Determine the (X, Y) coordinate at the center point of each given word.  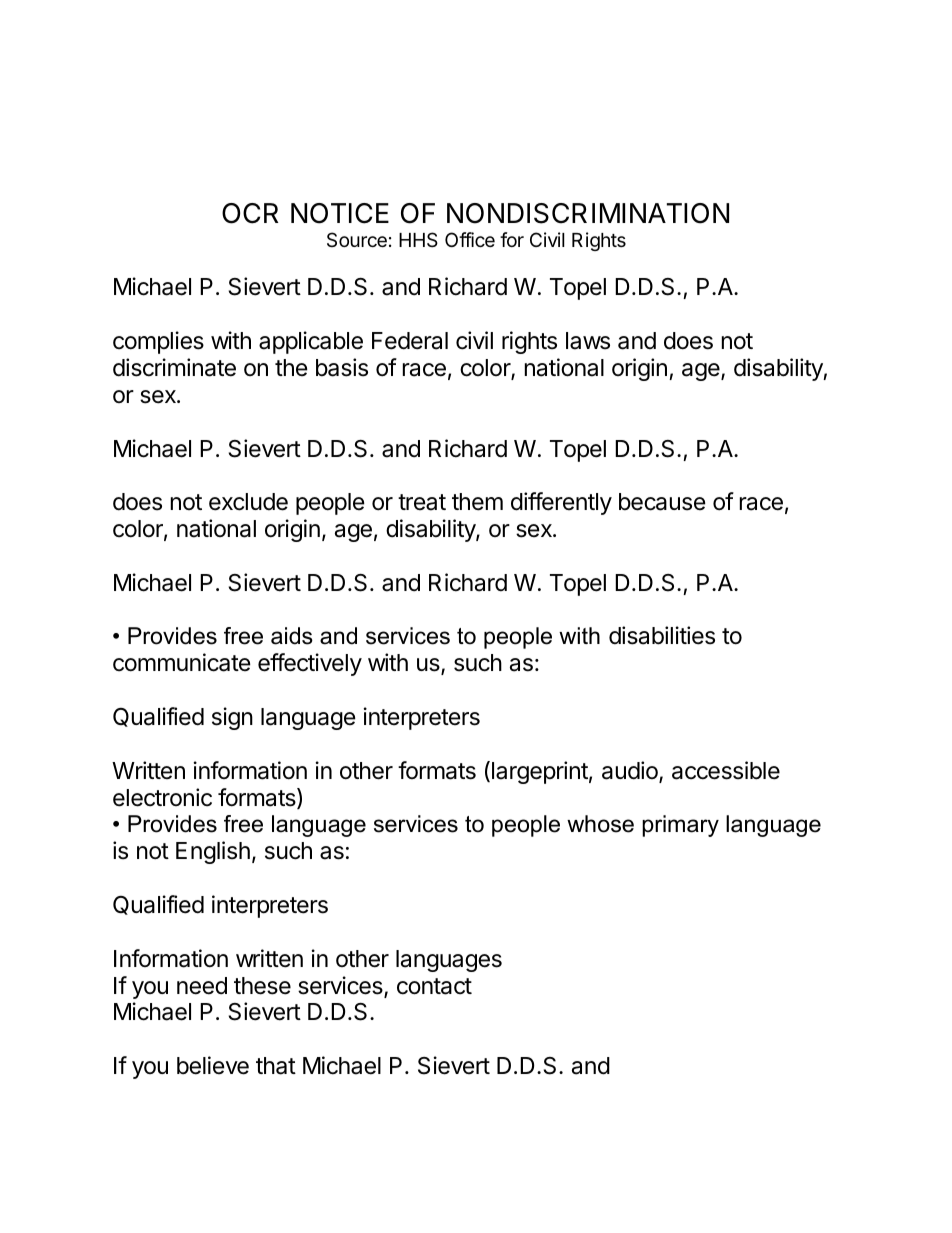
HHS (418, 239)
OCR (250, 213)
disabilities (662, 635)
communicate (182, 662)
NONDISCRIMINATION (588, 213)
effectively (310, 664)
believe (213, 1065)
